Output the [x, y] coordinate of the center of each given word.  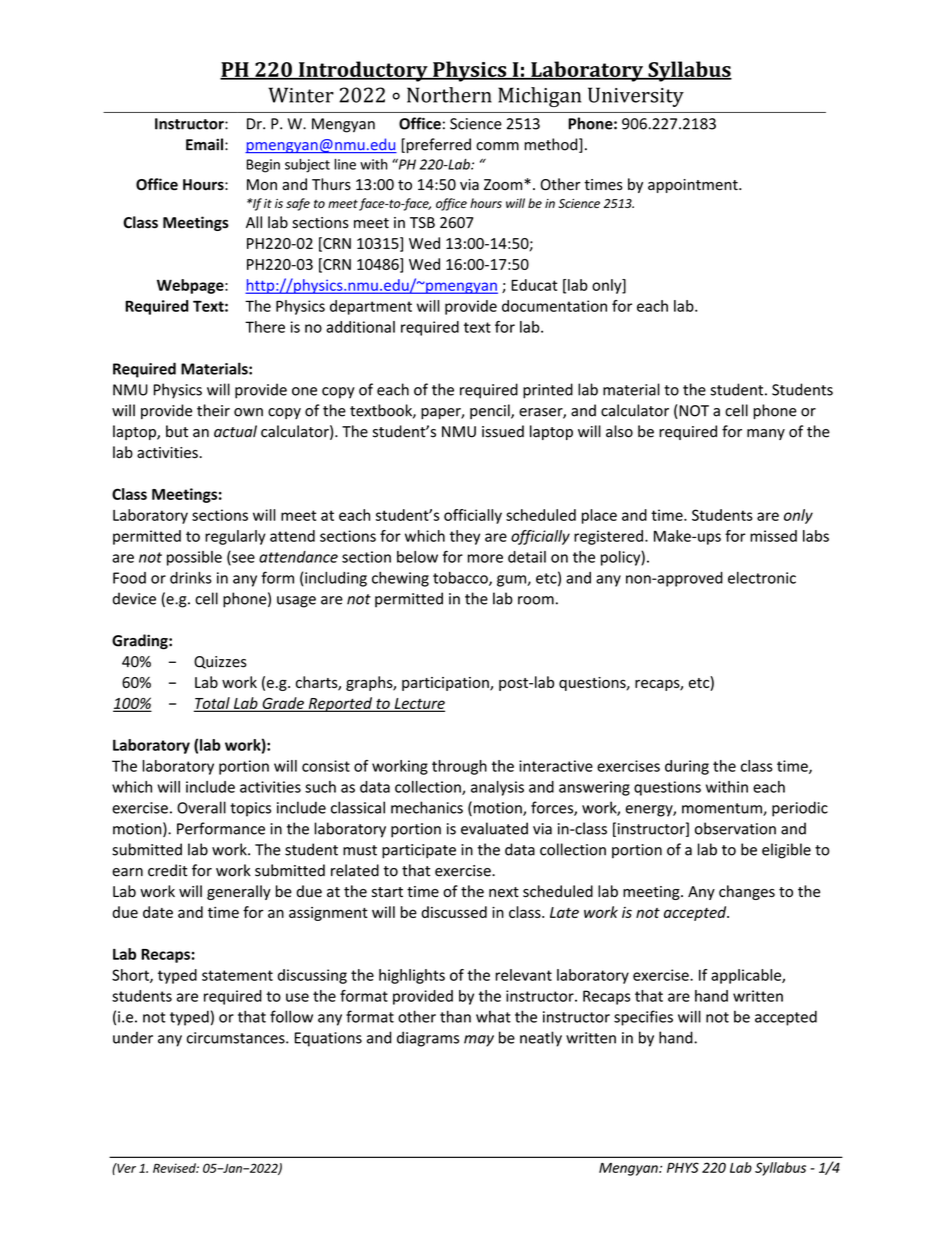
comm [497, 146]
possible [194, 558]
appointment [694, 186]
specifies [643, 1018]
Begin [263, 166]
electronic [762, 578]
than [455, 1016]
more [485, 558]
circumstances [237, 1038]
